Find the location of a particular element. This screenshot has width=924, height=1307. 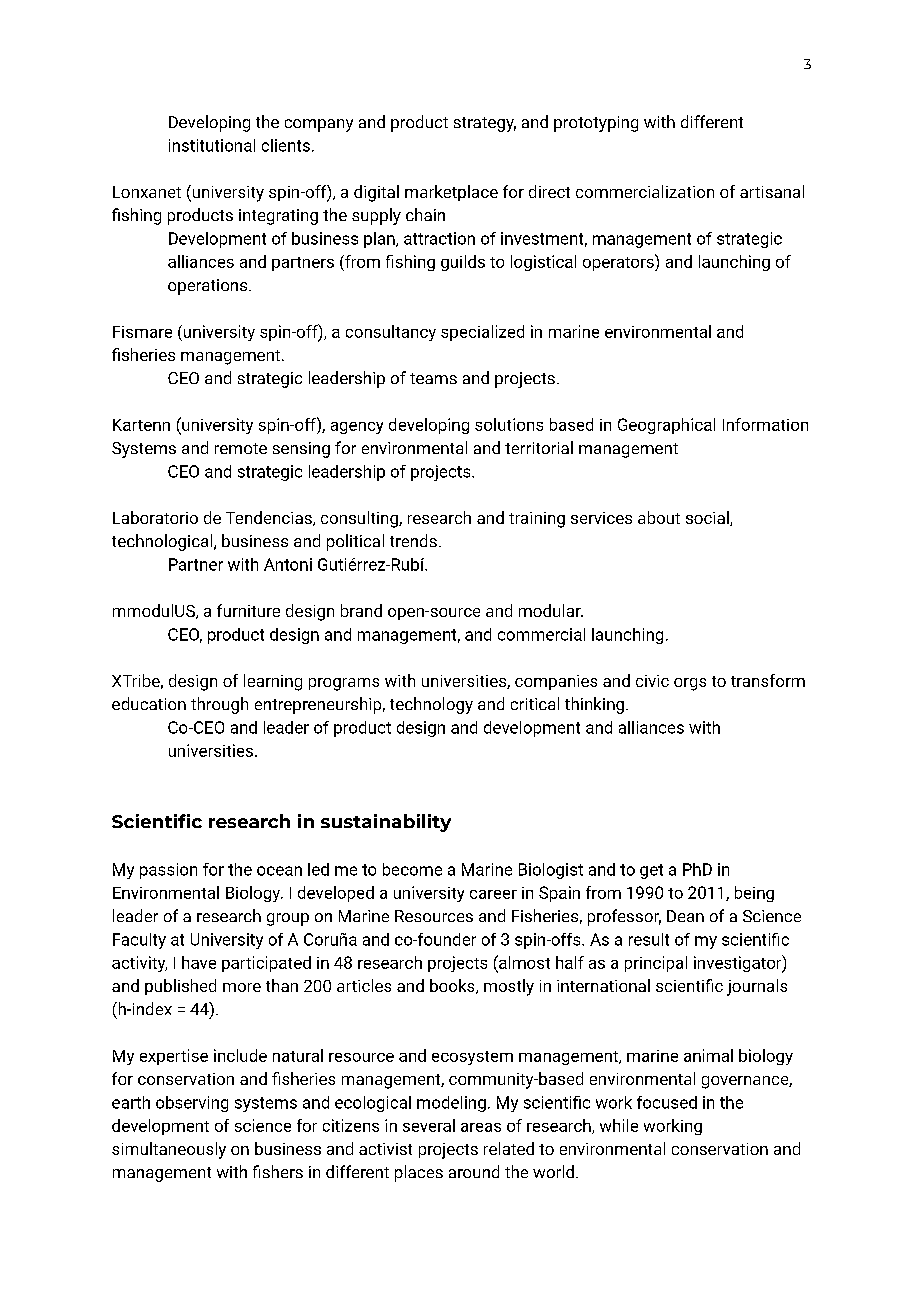

passion is located at coordinates (168, 871).
